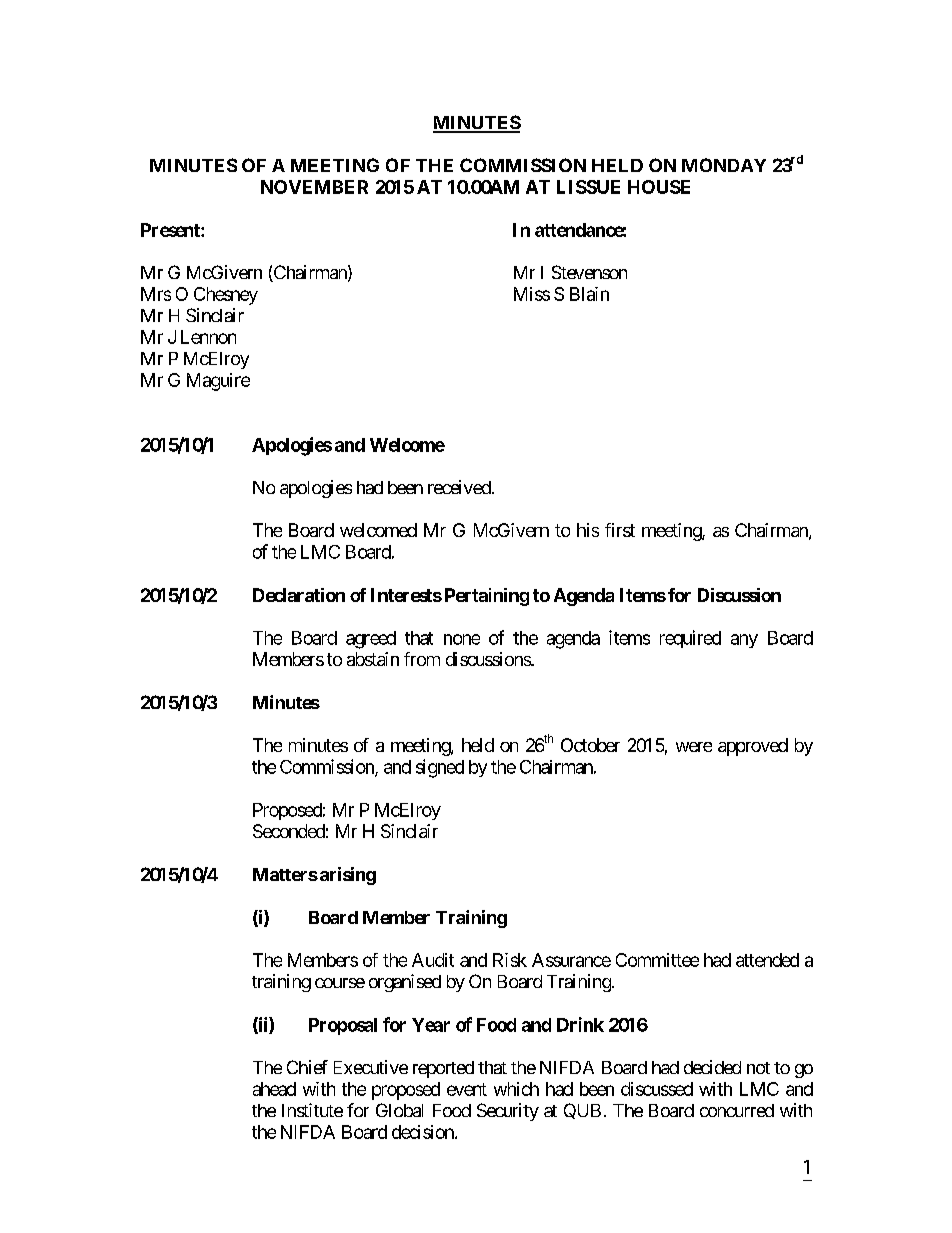 This document has height=1233, width=952. Describe the element at coordinates (299, 595) in the document. I see `Declaration` at that location.
